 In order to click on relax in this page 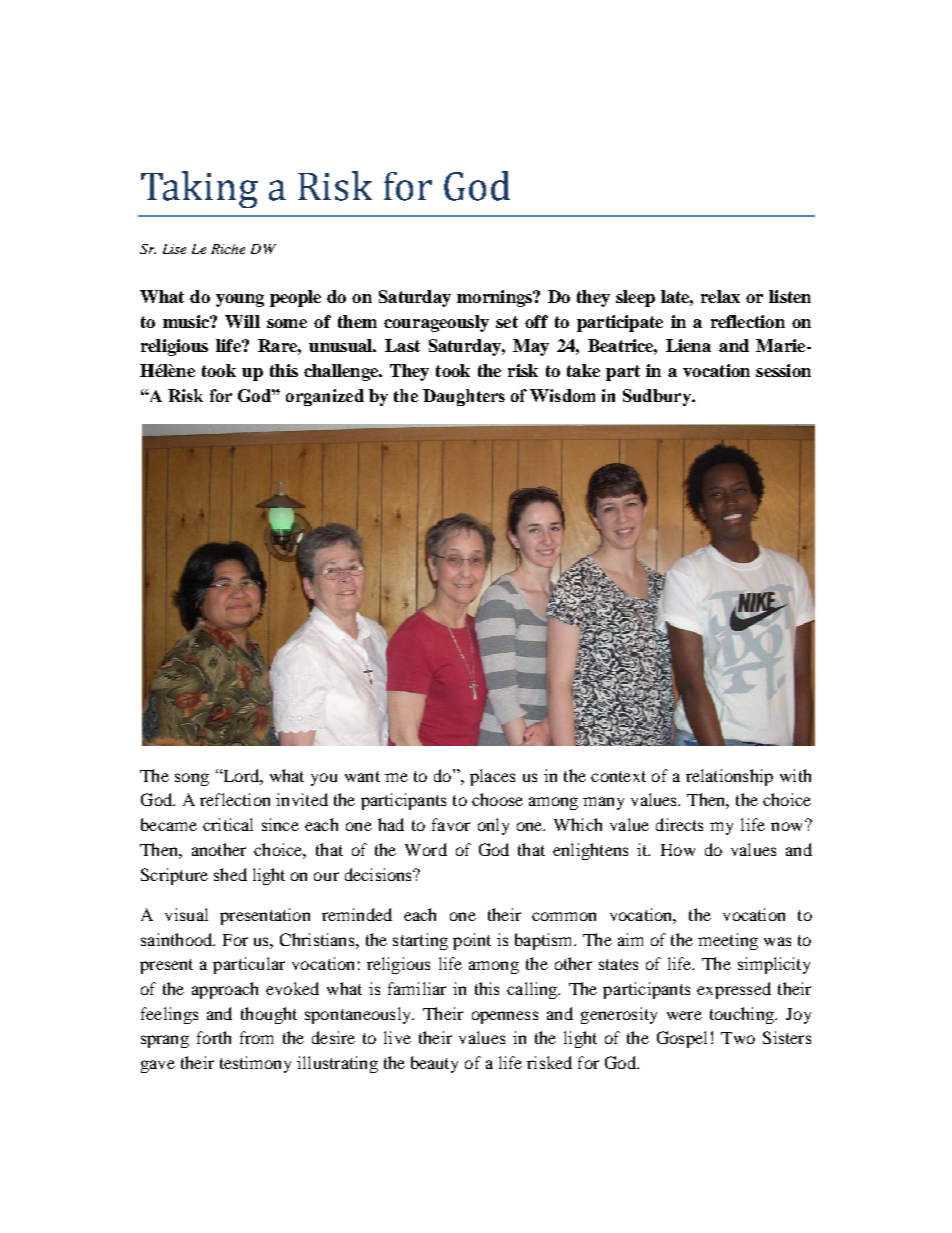, I will do `click(720, 296)`.
